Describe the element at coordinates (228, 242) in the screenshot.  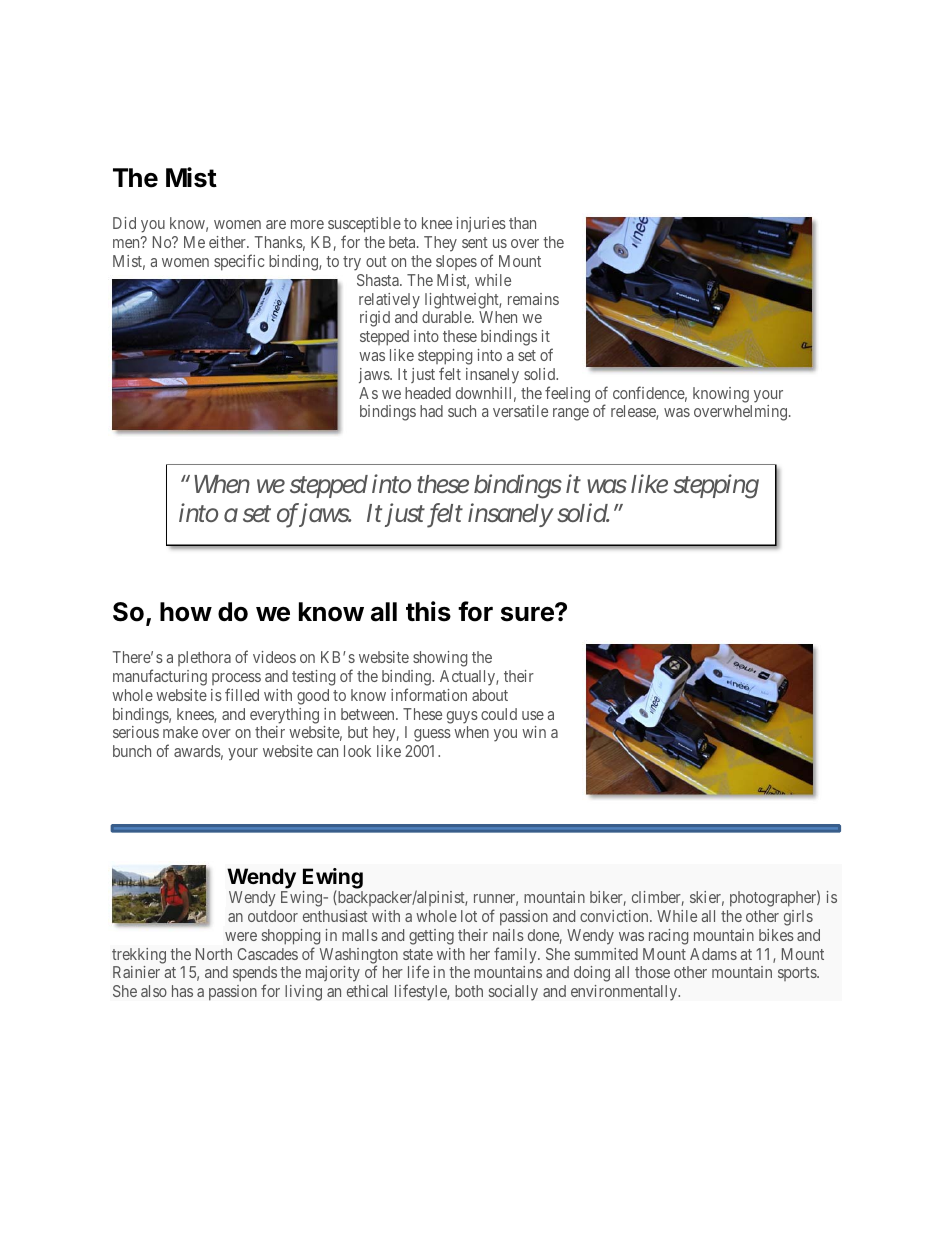
I see `either` at that location.
